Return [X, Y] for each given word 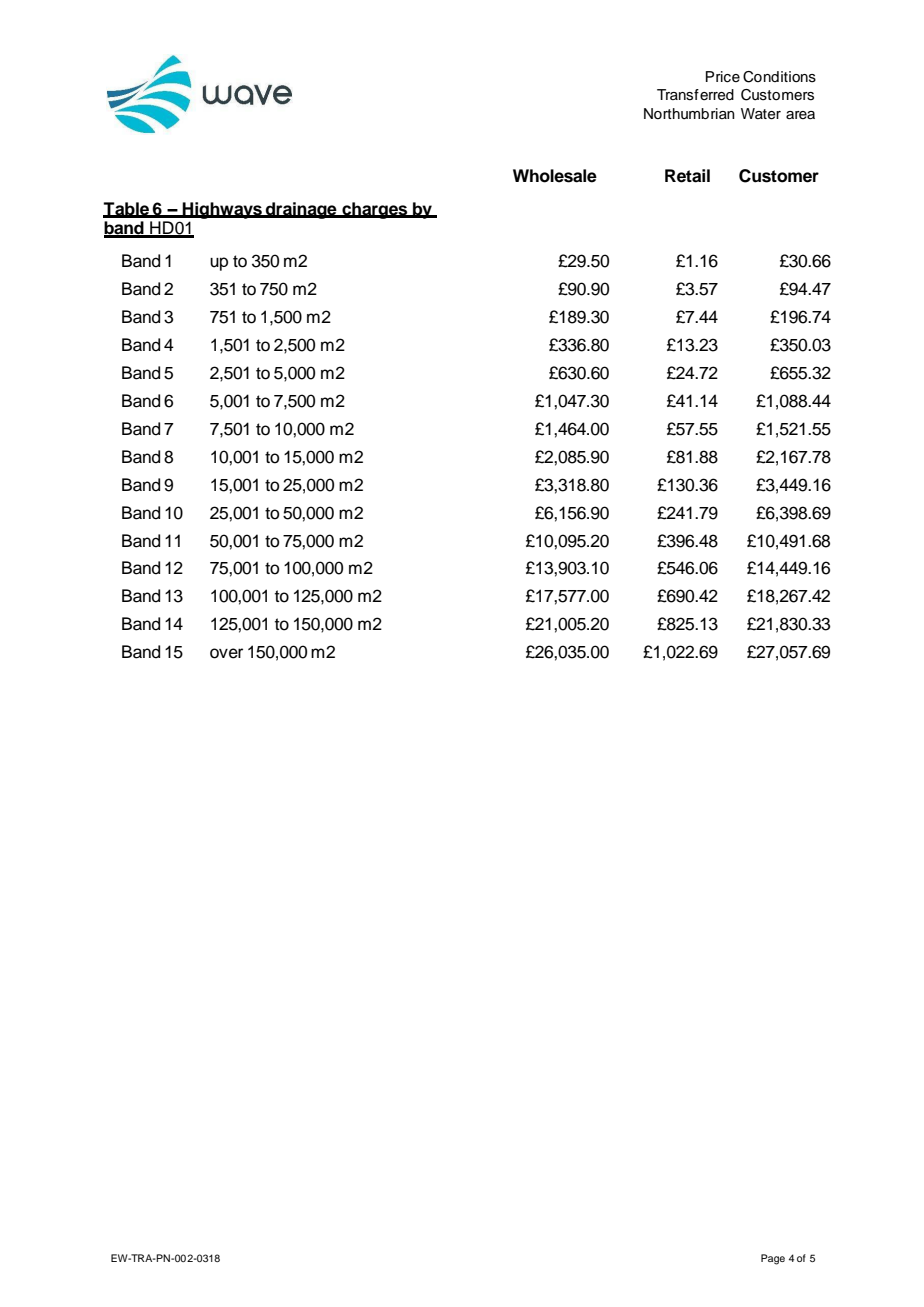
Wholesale [555, 176]
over [226, 653]
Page [773, 1259]
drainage [301, 210]
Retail [687, 176]
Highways [222, 210]
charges [375, 210]
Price [723, 77]
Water [761, 114]
